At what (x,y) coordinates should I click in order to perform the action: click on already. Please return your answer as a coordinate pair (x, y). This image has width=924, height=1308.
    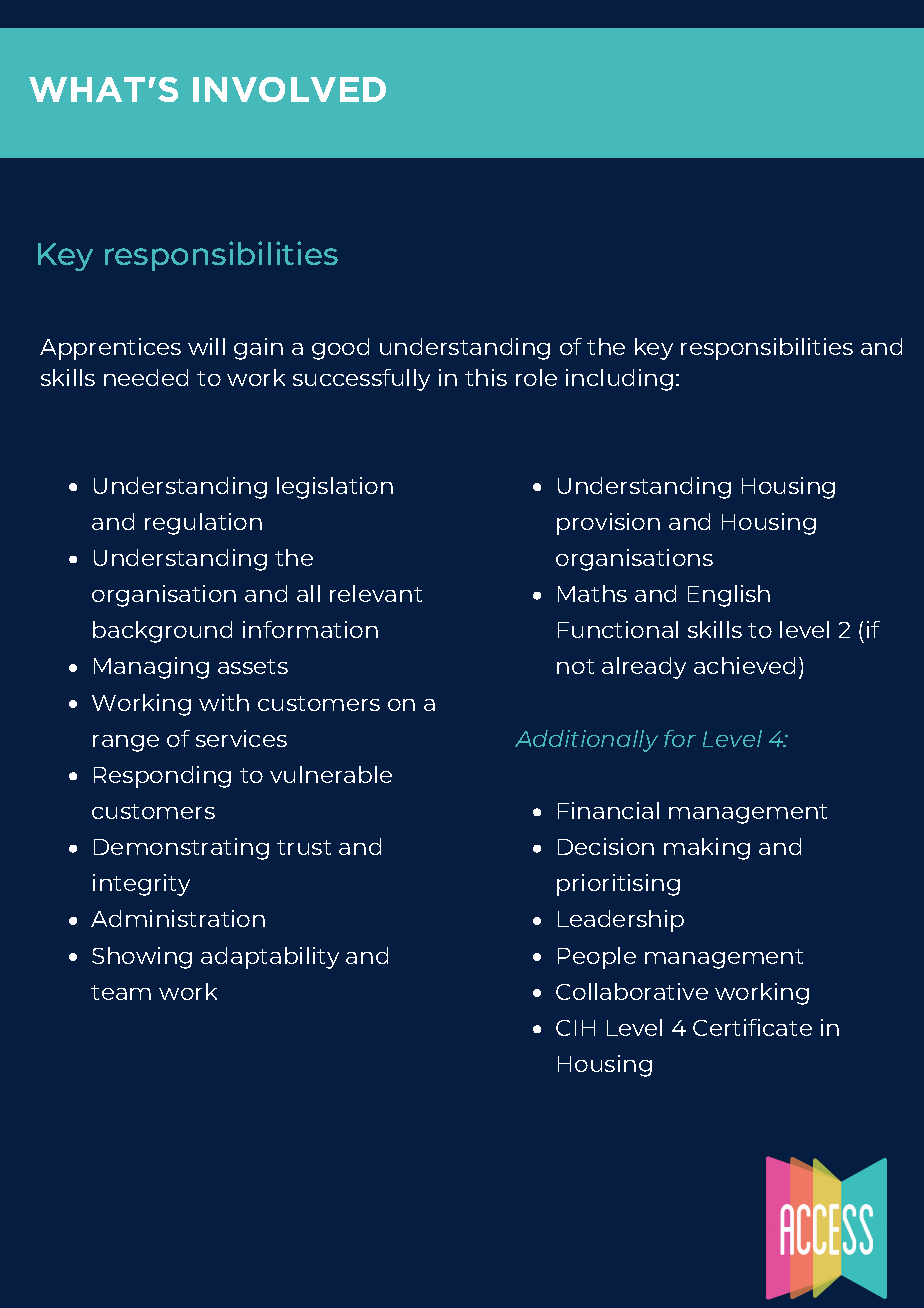
    Looking at the image, I should click on (644, 668).
